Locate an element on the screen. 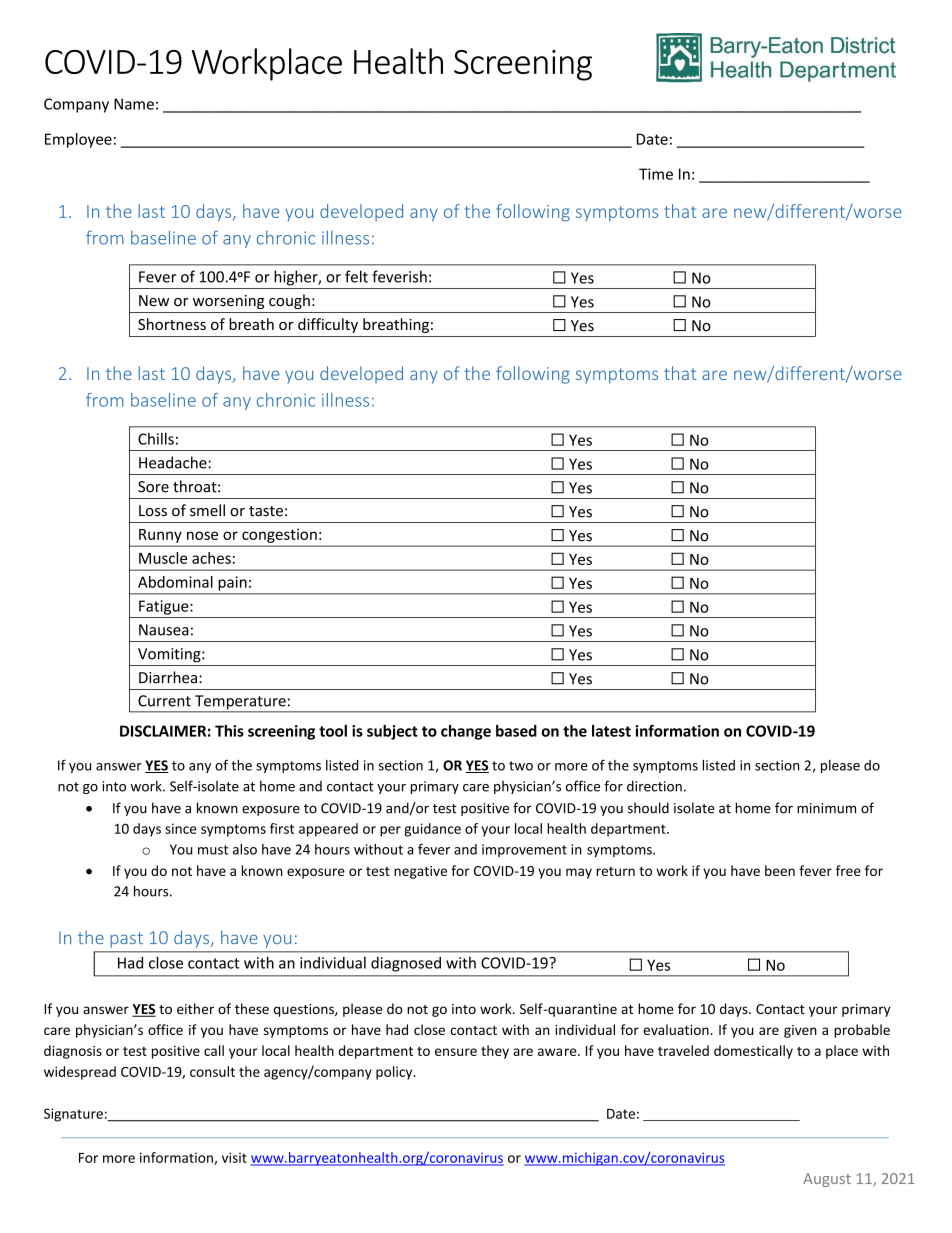 The height and width of the screenshot is (1233, 952). direction is located at coordinates (654, 786).
